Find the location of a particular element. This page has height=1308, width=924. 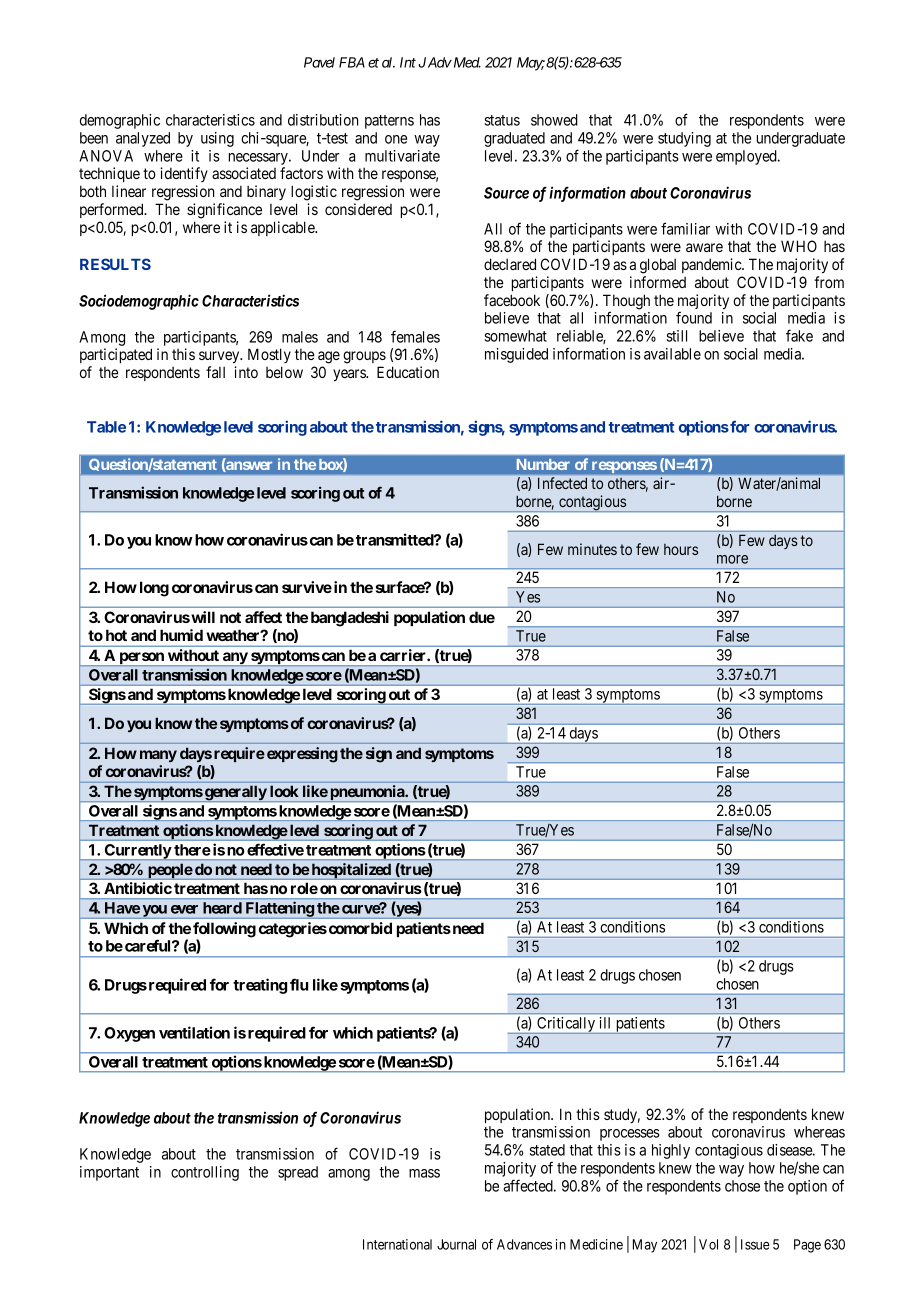

Table is located at coordinates (106, 427).
